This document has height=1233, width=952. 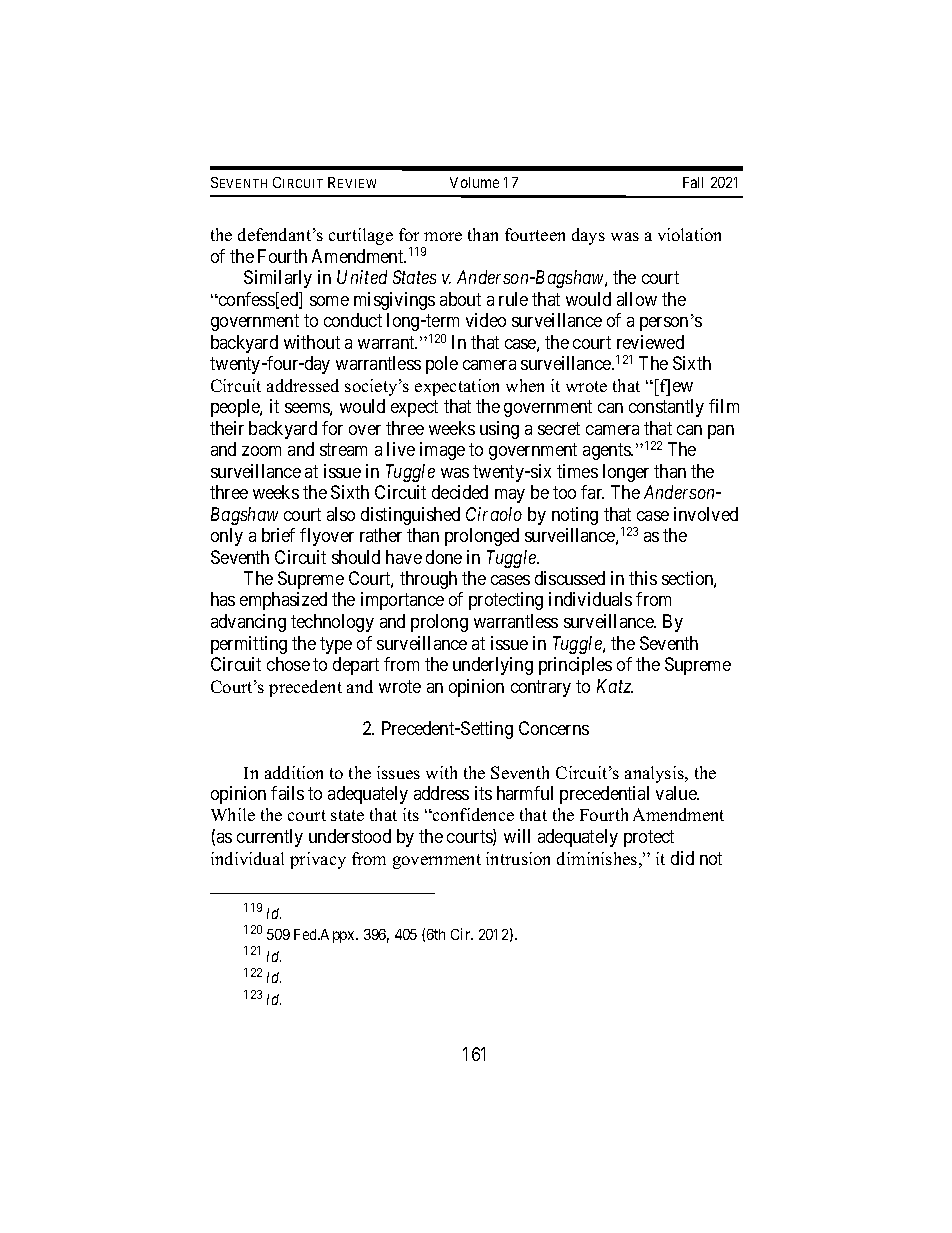 What do you see at coordinates (472, 814) in the document?
I see `confidence` at bounding box center [472, 814].
